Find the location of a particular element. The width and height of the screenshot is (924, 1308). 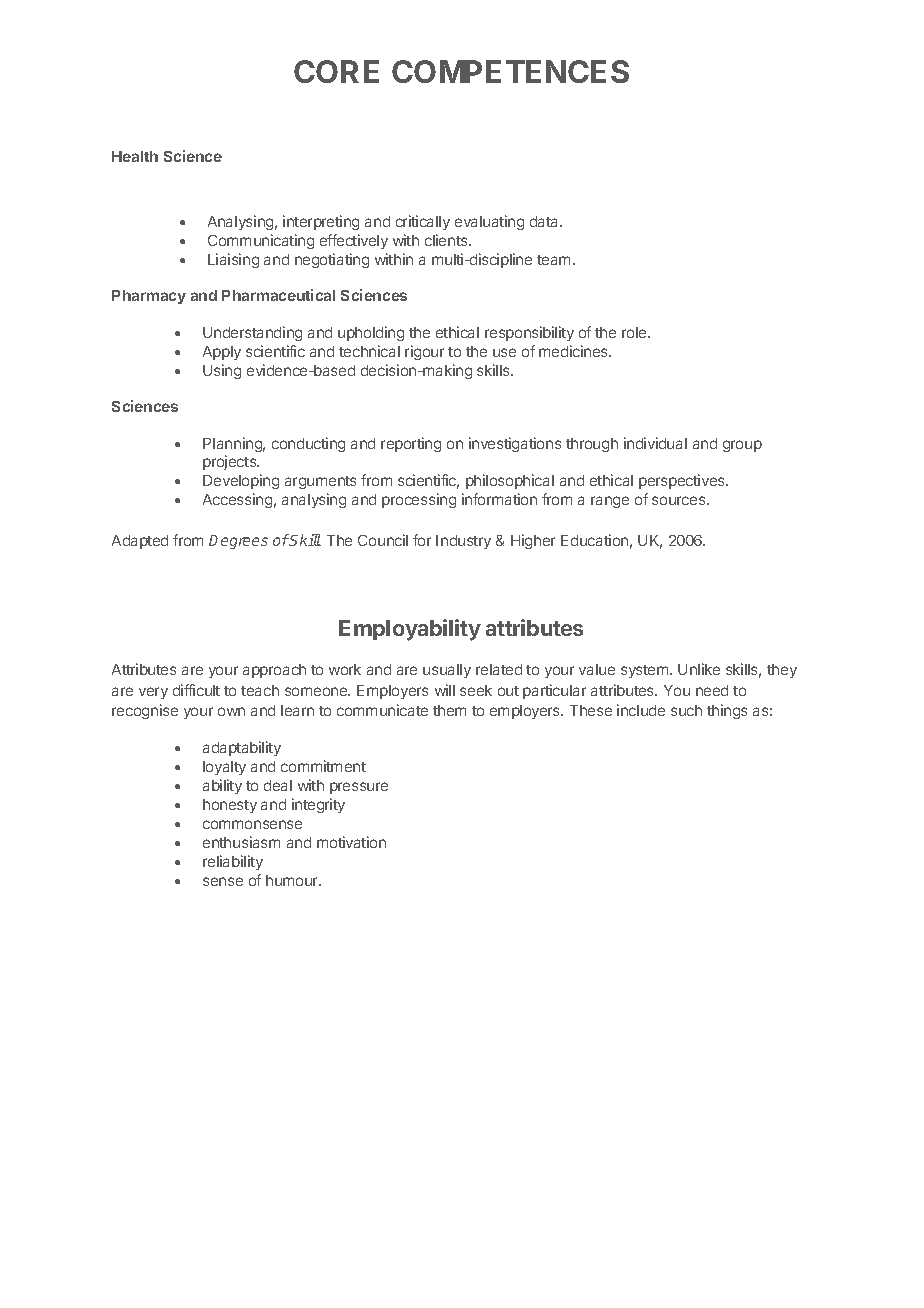

motivation is located at coordinates (351, 842).
